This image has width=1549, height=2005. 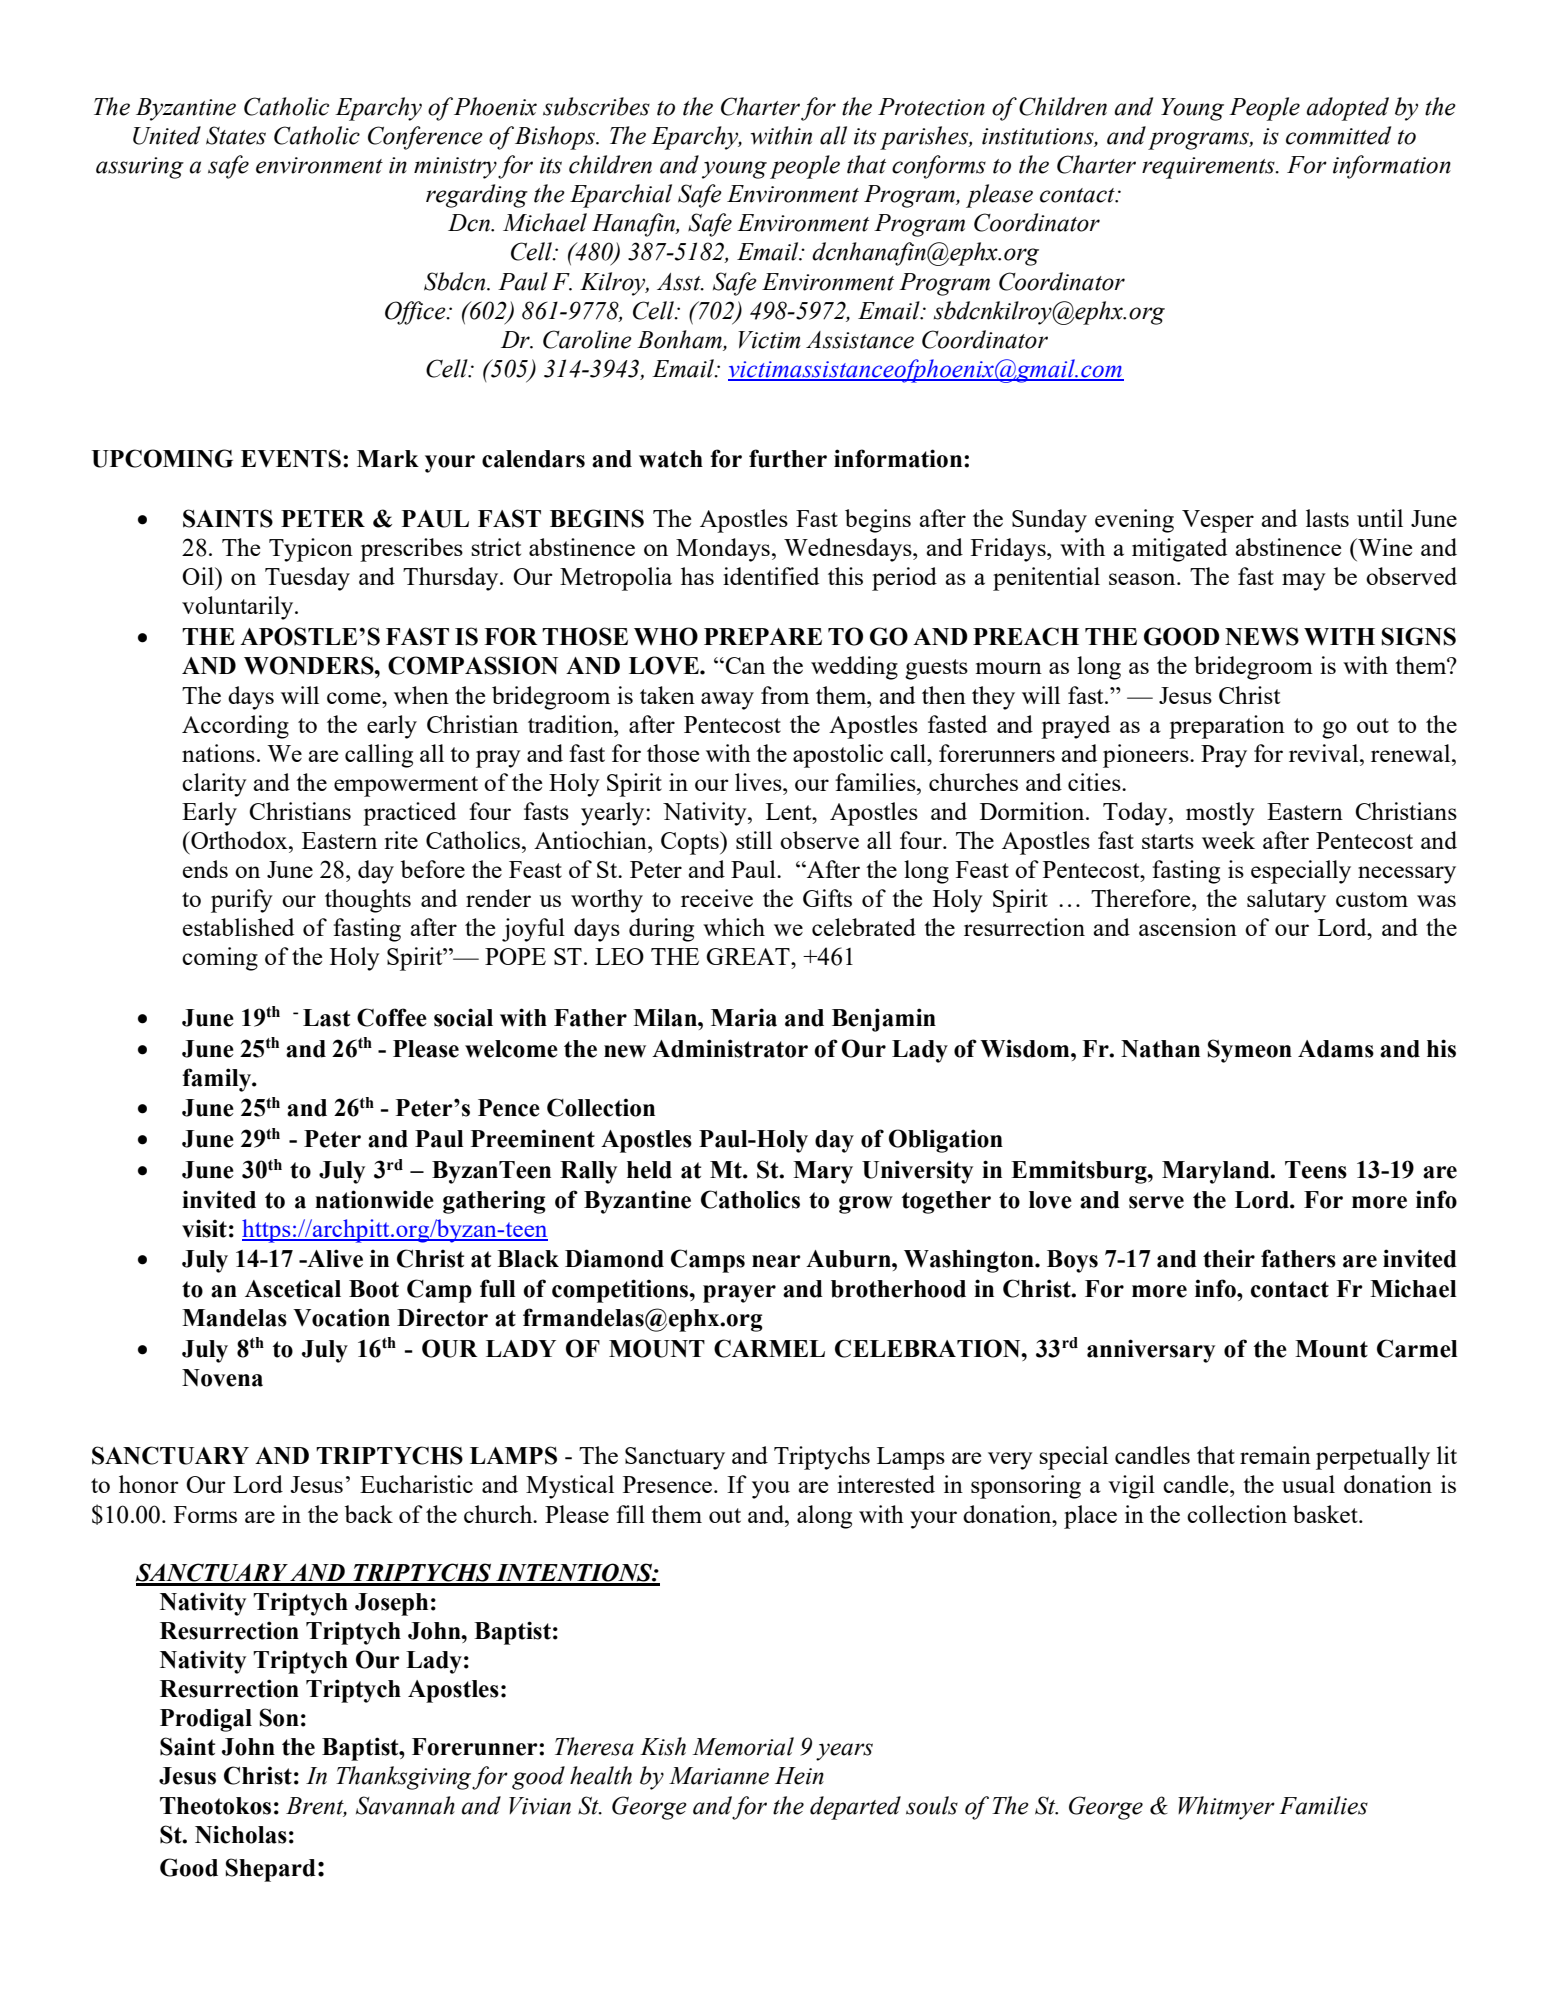 I want to click on Hein, so click(x=799, y=1776).
